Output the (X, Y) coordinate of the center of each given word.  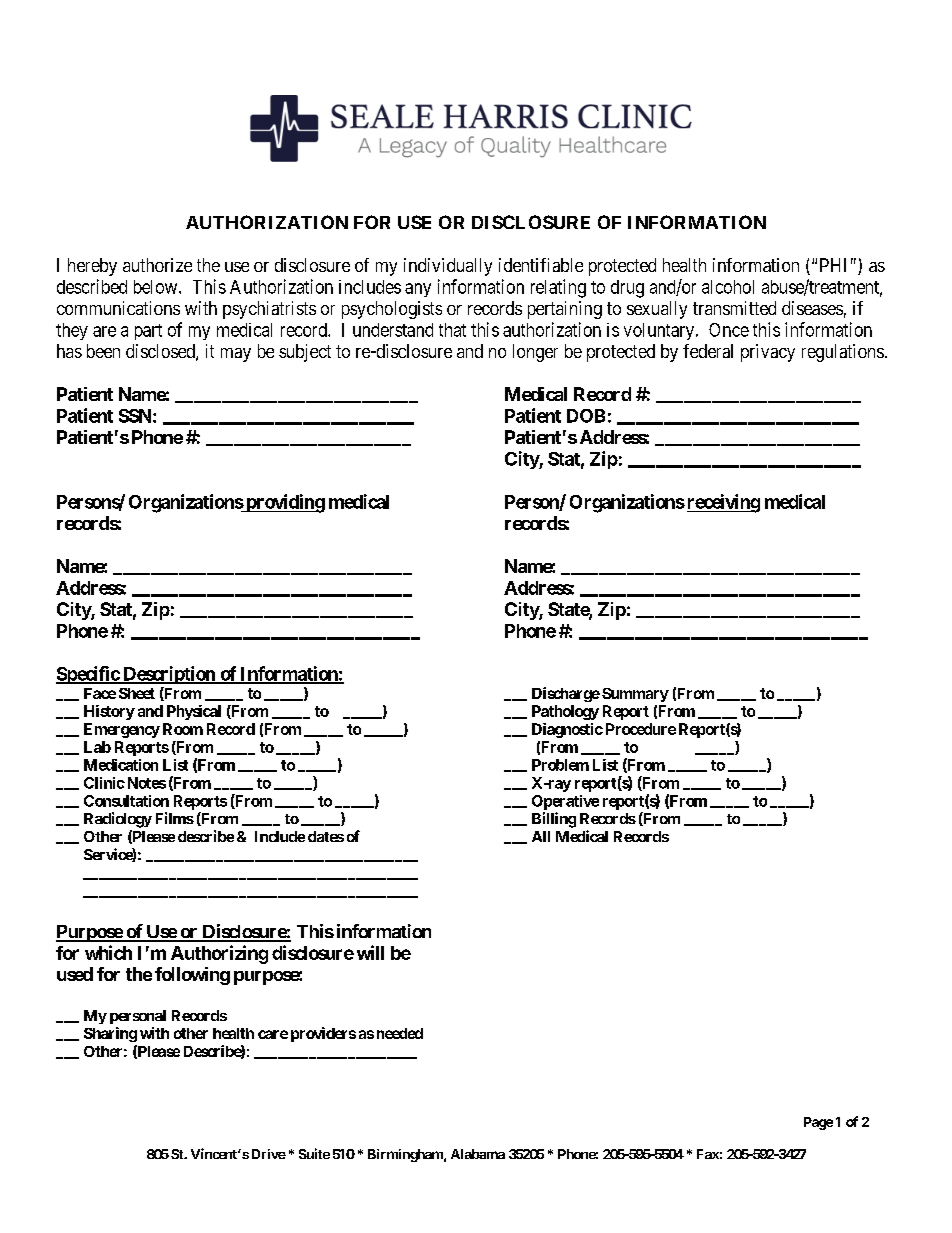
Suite (314, 1153)
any (418, 290)
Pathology (565, 712)
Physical (194, 712)
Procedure (641, 729)
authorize (157, 265)
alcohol (728, 287)
